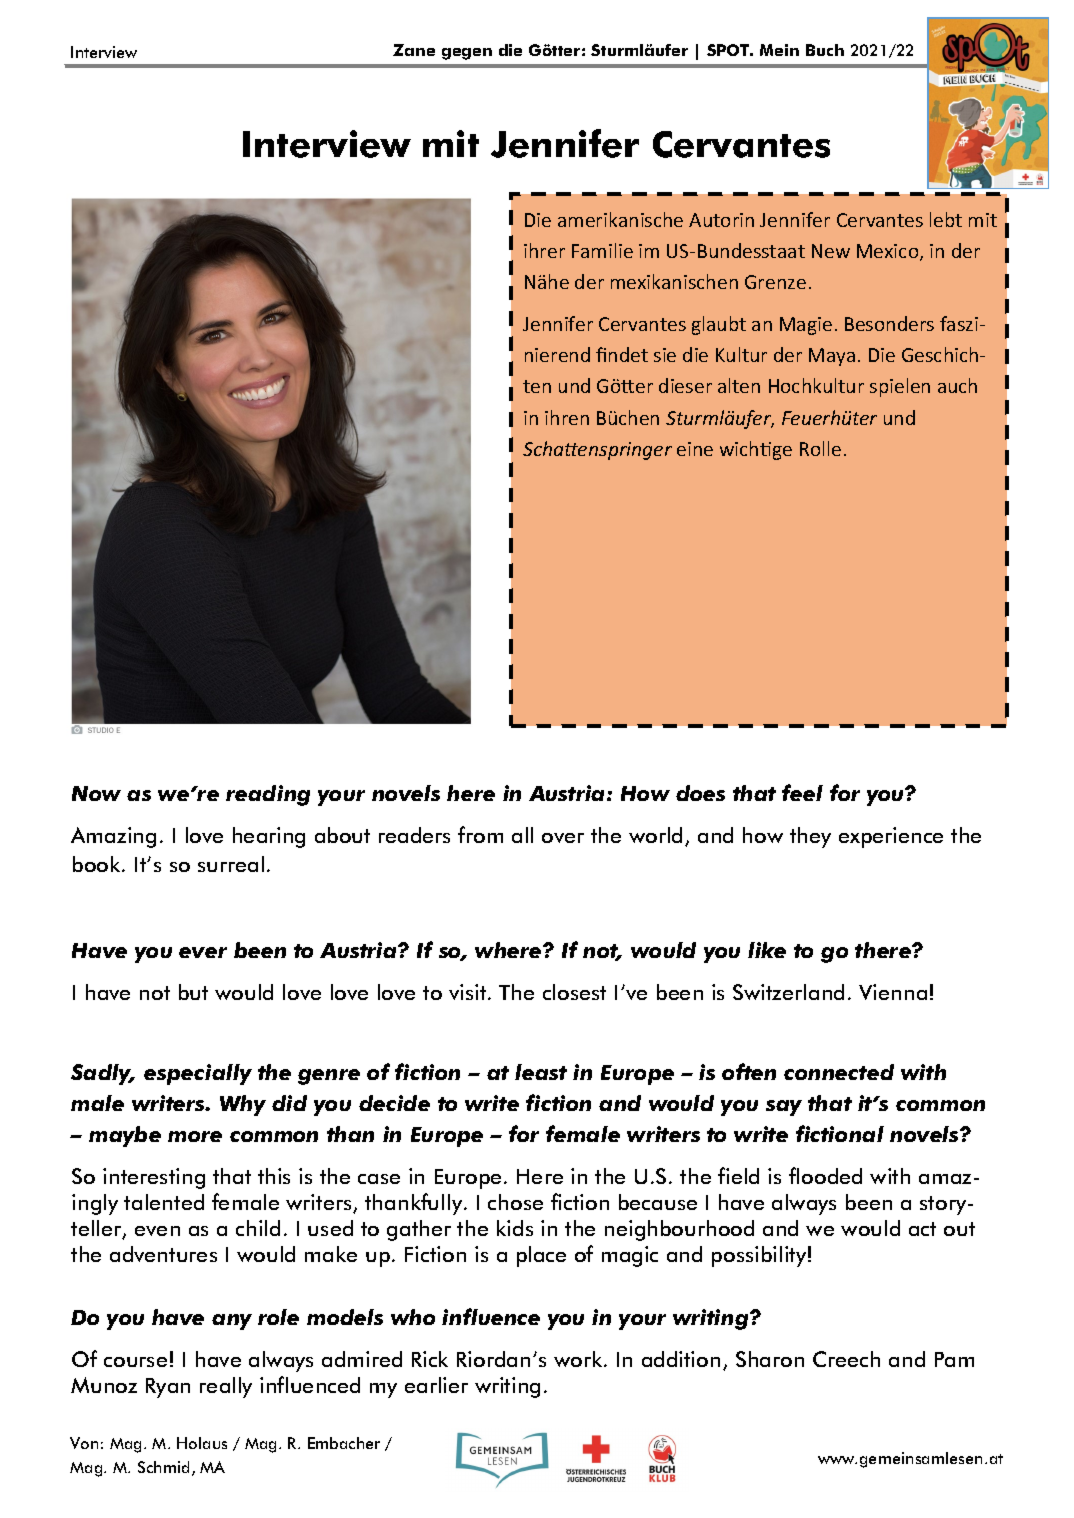 Image resolution: width=1074 pixels, height=1518 pixels. I want to click on Zane, so click(414, 50).
